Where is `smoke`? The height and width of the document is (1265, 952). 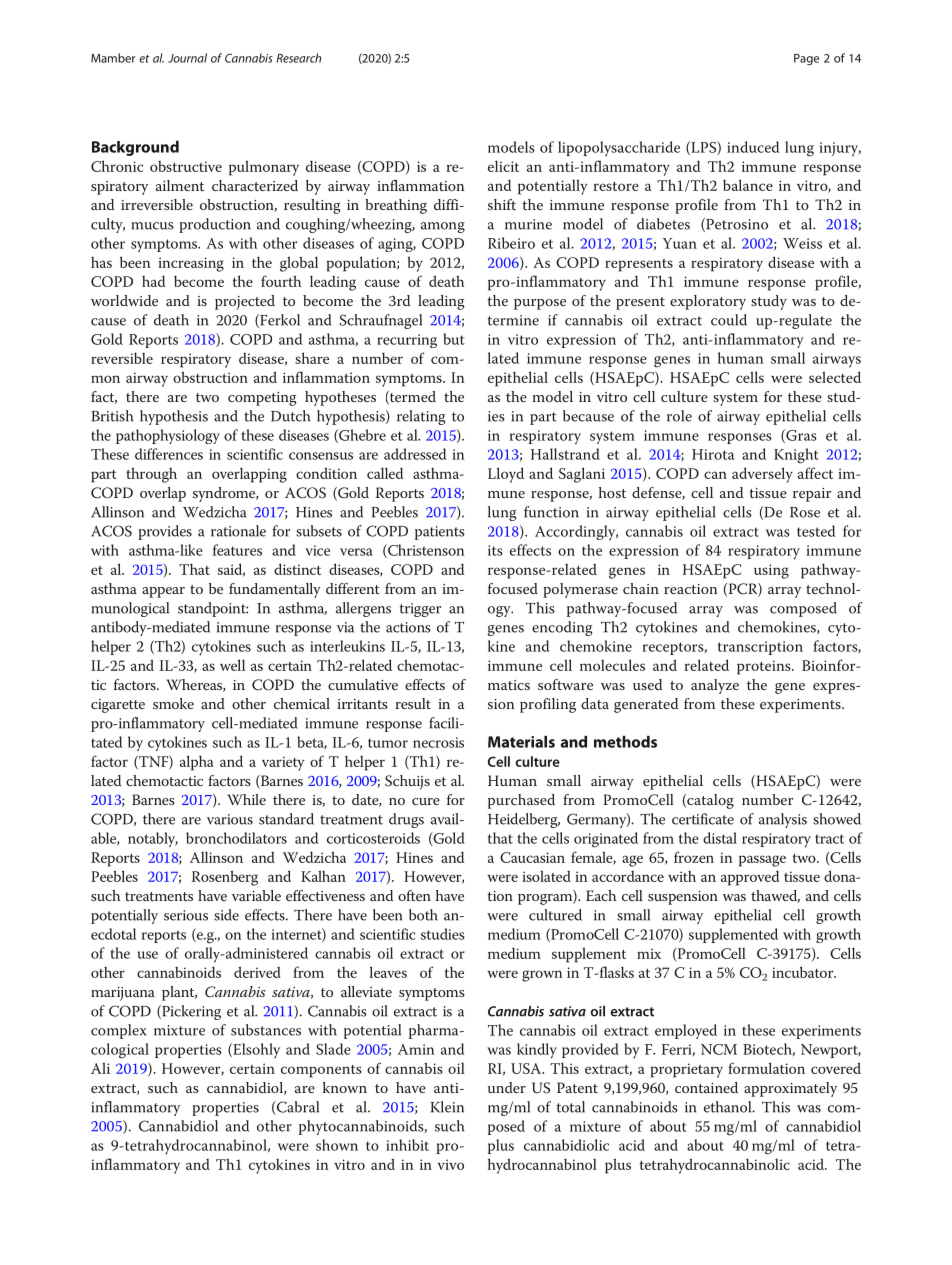 smoke is located at coordinates (173, 703).
